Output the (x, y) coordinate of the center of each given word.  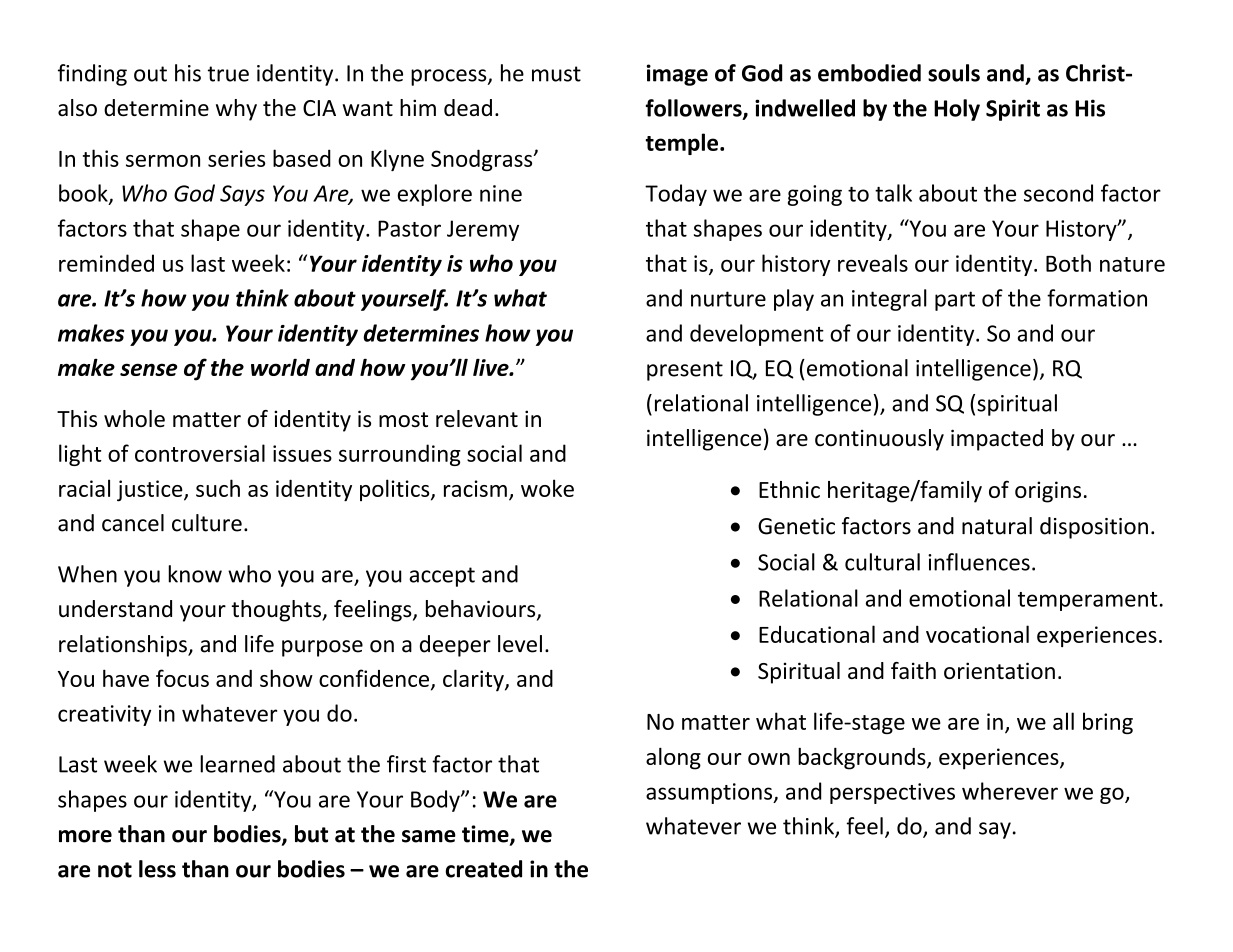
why (236, 110)
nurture (728, 299)
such (218, 488)
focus (182, 678)
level (520, 644)
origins (1048, 492)
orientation (999, 670)
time (486, 835)
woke (547, 488)
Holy (957, 110)
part (955, 301)
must (556, 74)
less (157, 869)
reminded (106, 263)
